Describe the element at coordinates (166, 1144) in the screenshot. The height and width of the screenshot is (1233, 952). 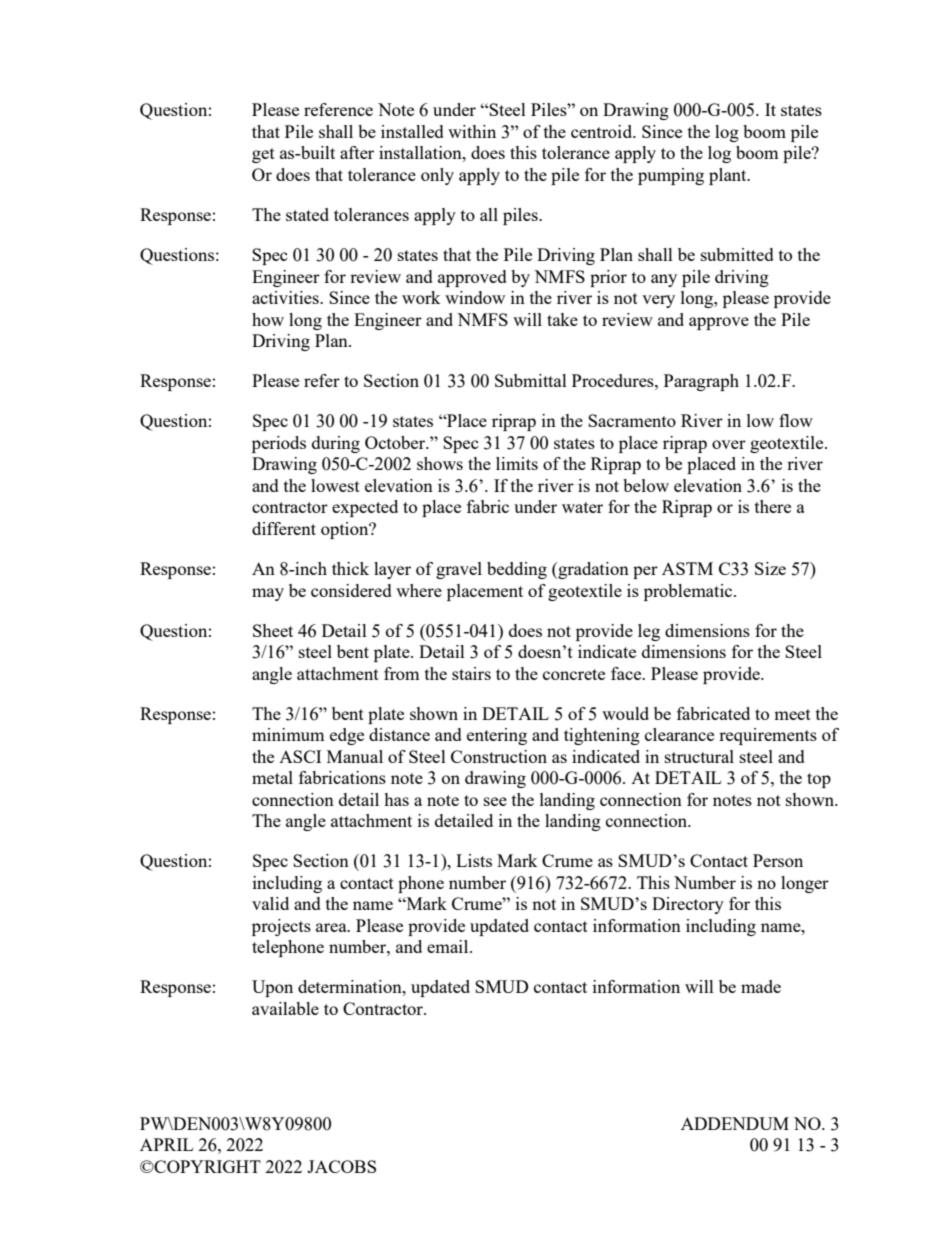
I see `APRIL` at that location.
